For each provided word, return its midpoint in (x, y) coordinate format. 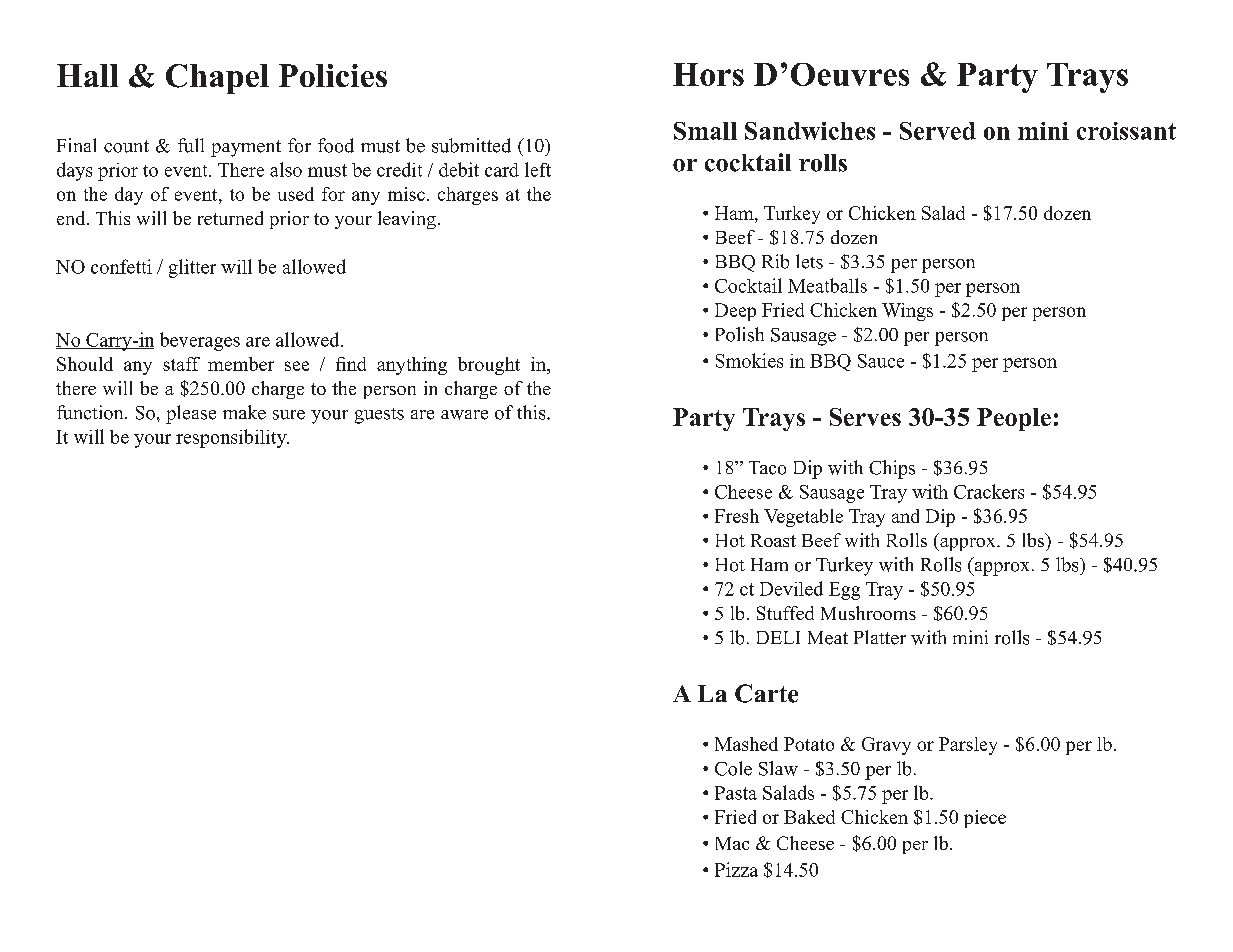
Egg (844, 591)
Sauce (881, 361)
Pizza (736, 869)
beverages (200, 341)
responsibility (232, 438)
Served (938, 131)
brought (489, 366)
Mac (732, 843)
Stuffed (785, 613)
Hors (708, 74)
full (191, 145)
